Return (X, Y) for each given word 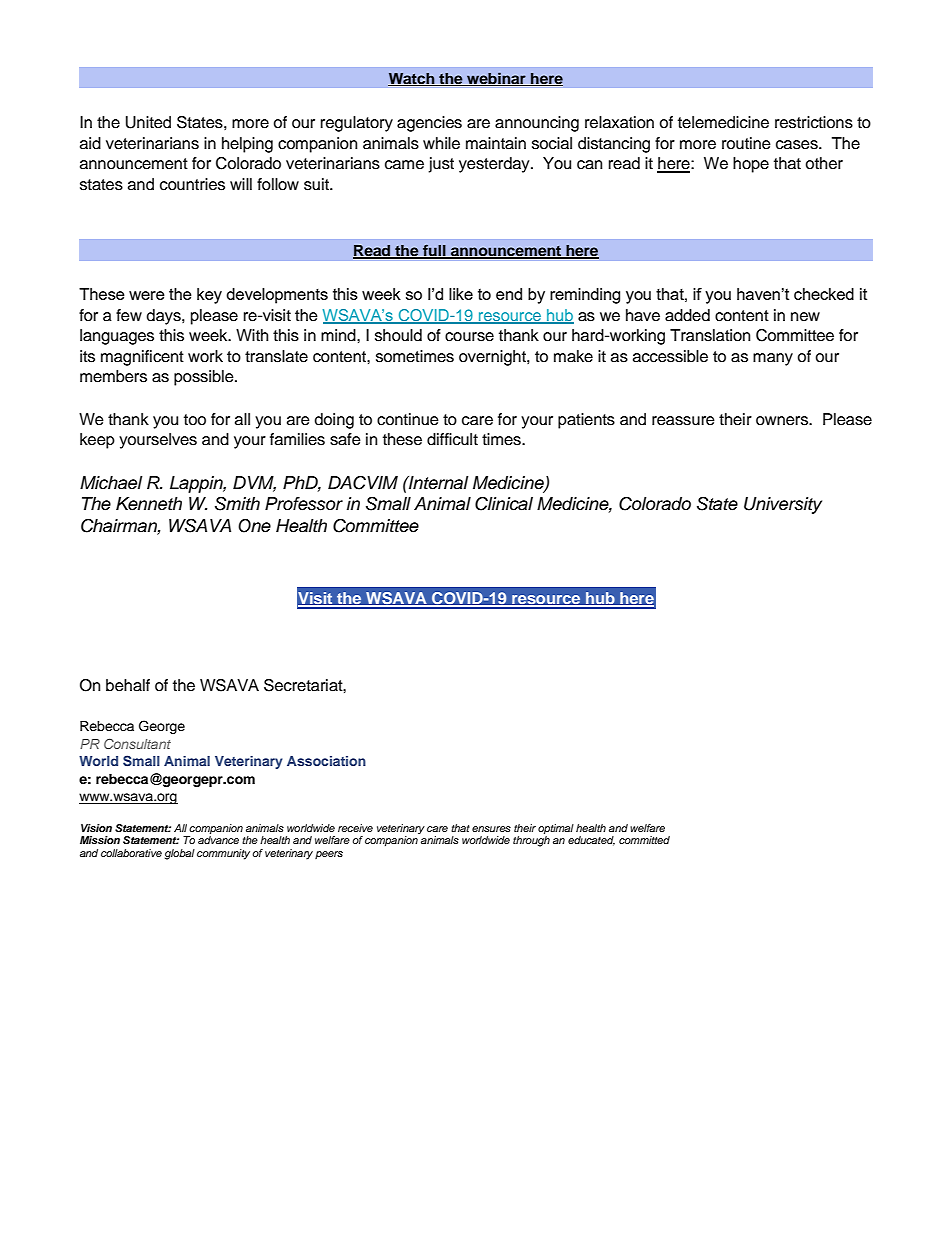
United (148, 122)
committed (644, 840)
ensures (491, 829)
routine (746, 143)
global (180, 854)
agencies (429, 124)
